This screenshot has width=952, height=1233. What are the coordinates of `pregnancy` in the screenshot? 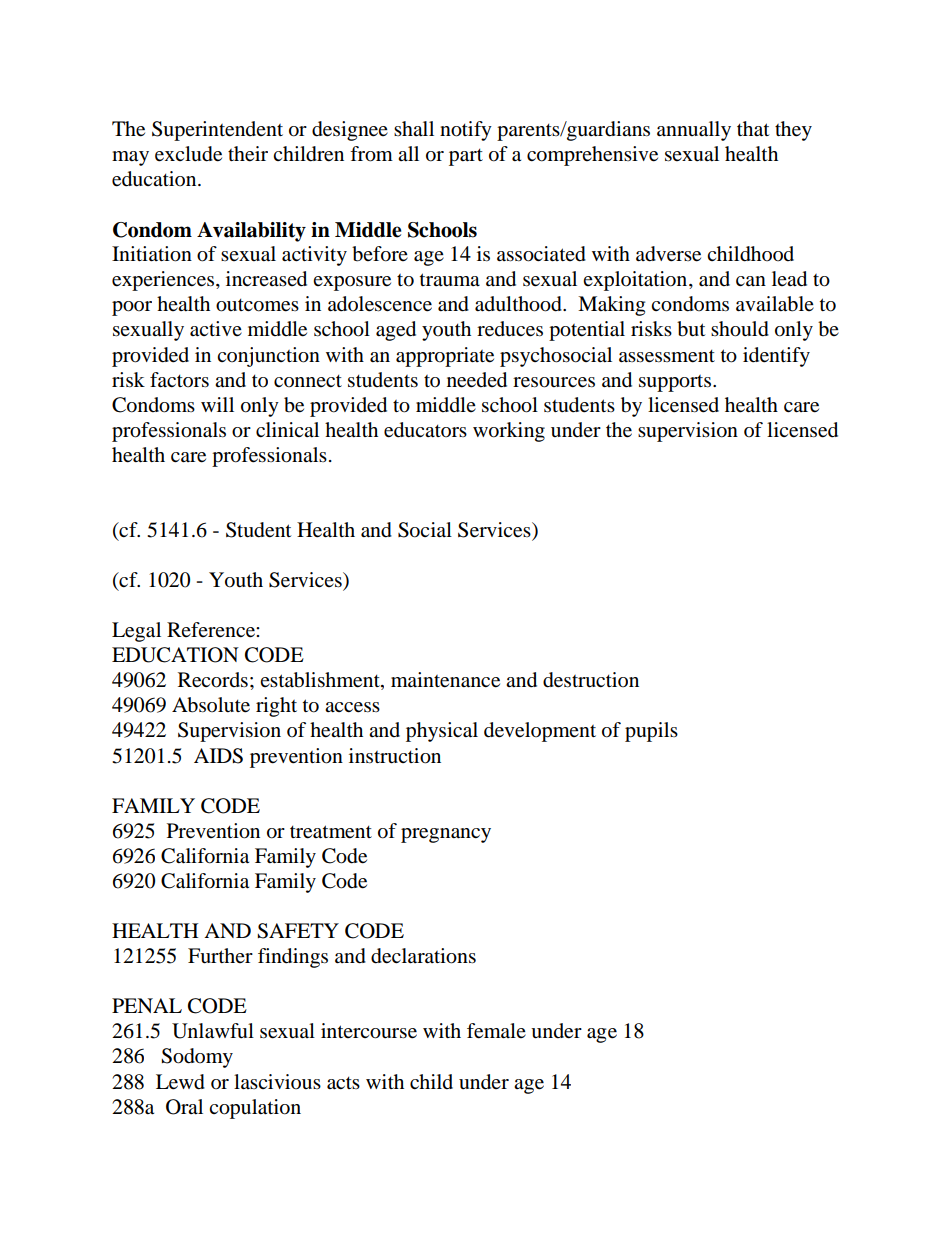 It's located at (446, 835).
